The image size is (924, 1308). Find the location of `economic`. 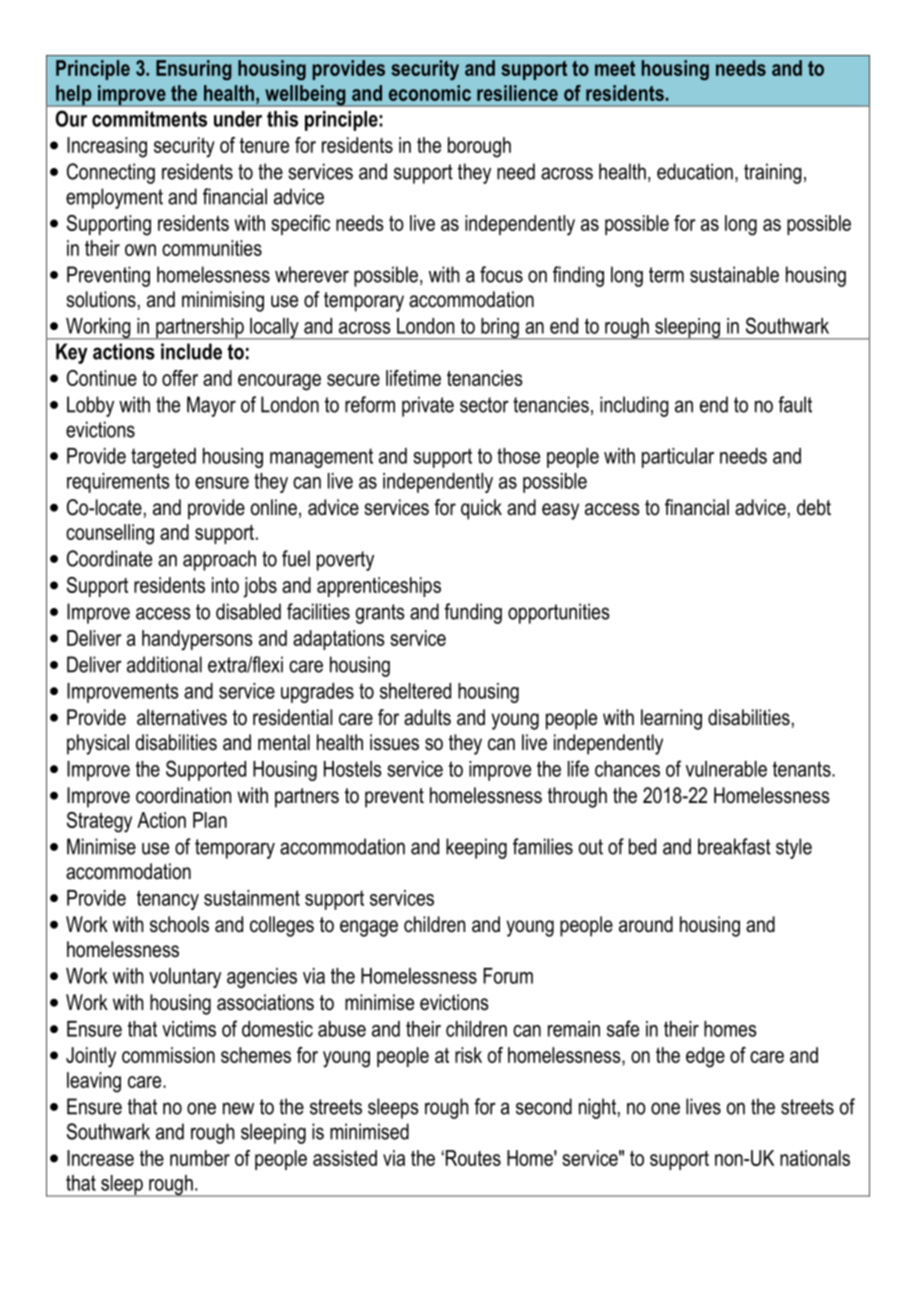

economic is located at coordinates (430, 93).
